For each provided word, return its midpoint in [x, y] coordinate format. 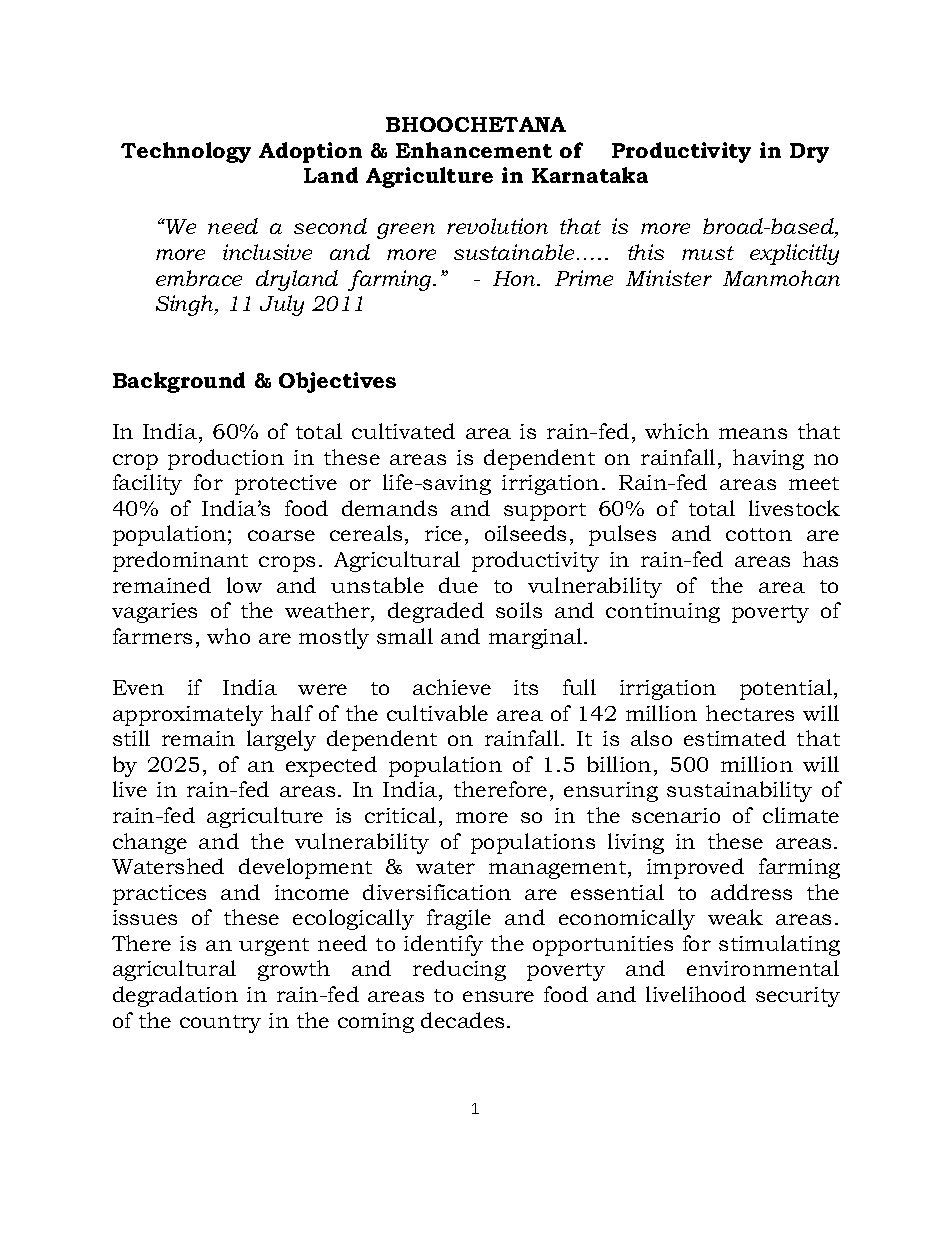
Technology [186, 152]
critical [400, 815]
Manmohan [781, 278]
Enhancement [474, 150]
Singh [186, 305]
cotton [759, 534]
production [226, 459]
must [708, 253]
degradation [175, 996]
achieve [452, 687]
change [150, 843]
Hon [516, 278]
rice [443, 533]
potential [787, 689]
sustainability [739, 791]
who [228, 636]
